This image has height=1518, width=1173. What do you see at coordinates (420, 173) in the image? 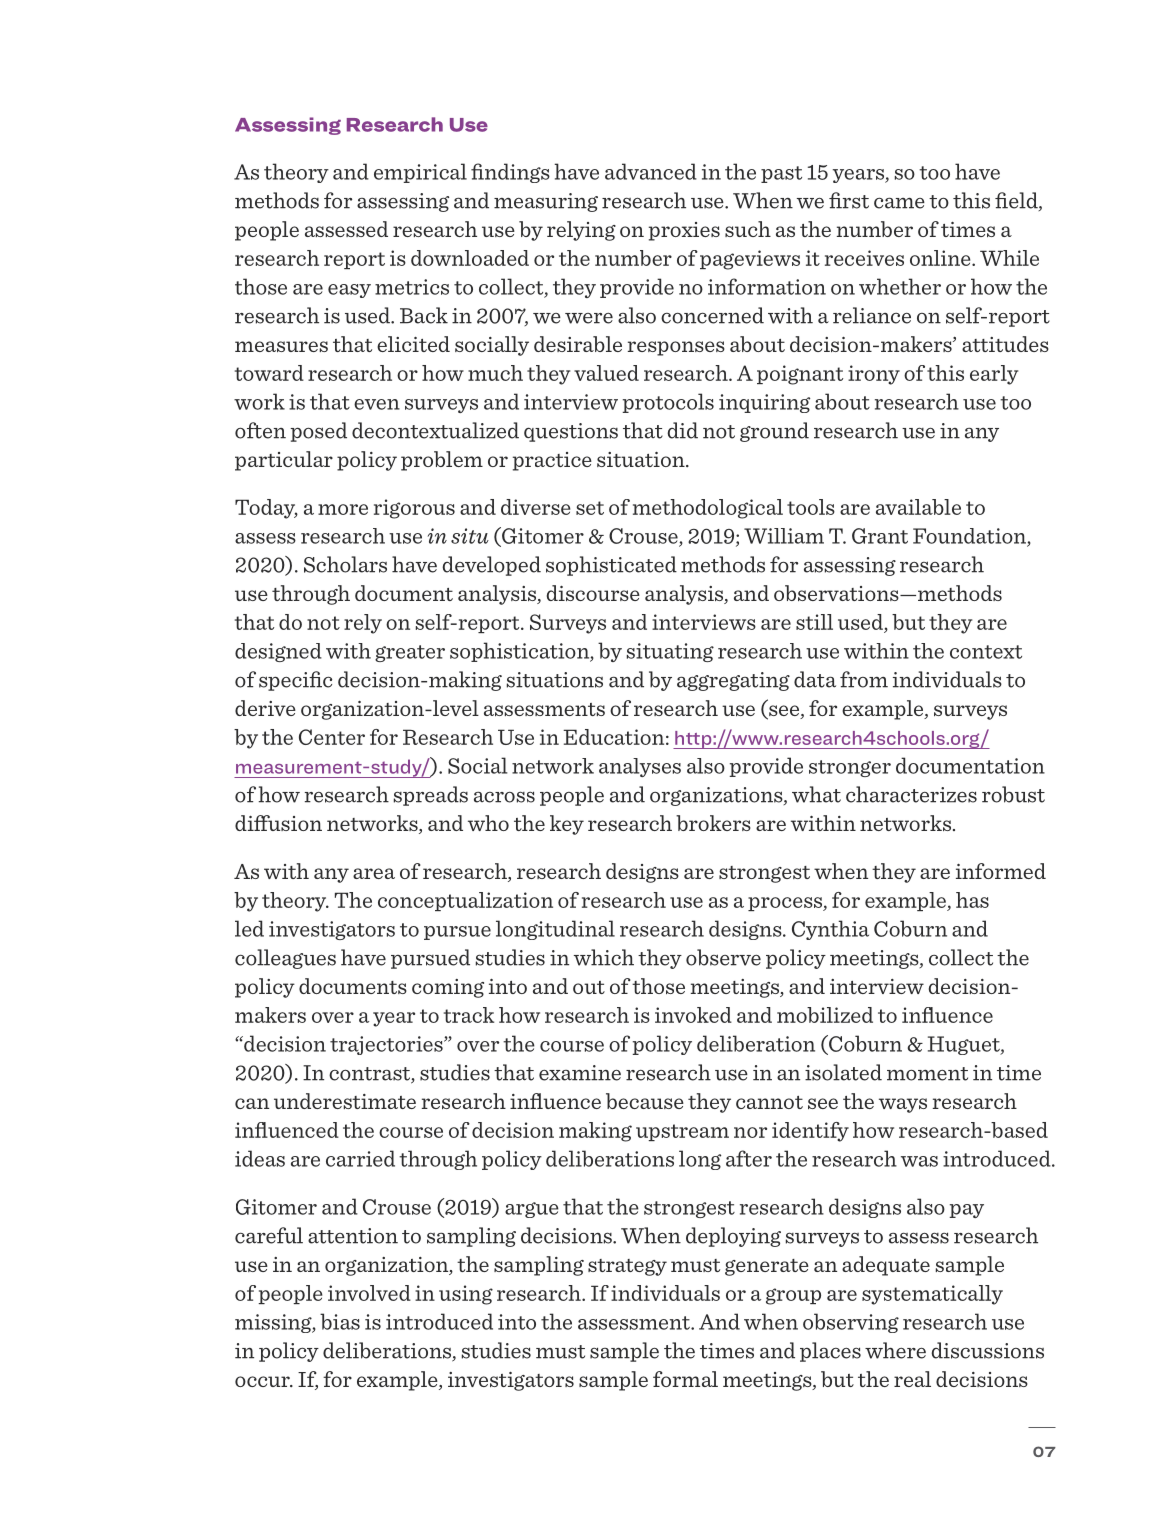
I see `empirical` at bounding box center [420, 173].
